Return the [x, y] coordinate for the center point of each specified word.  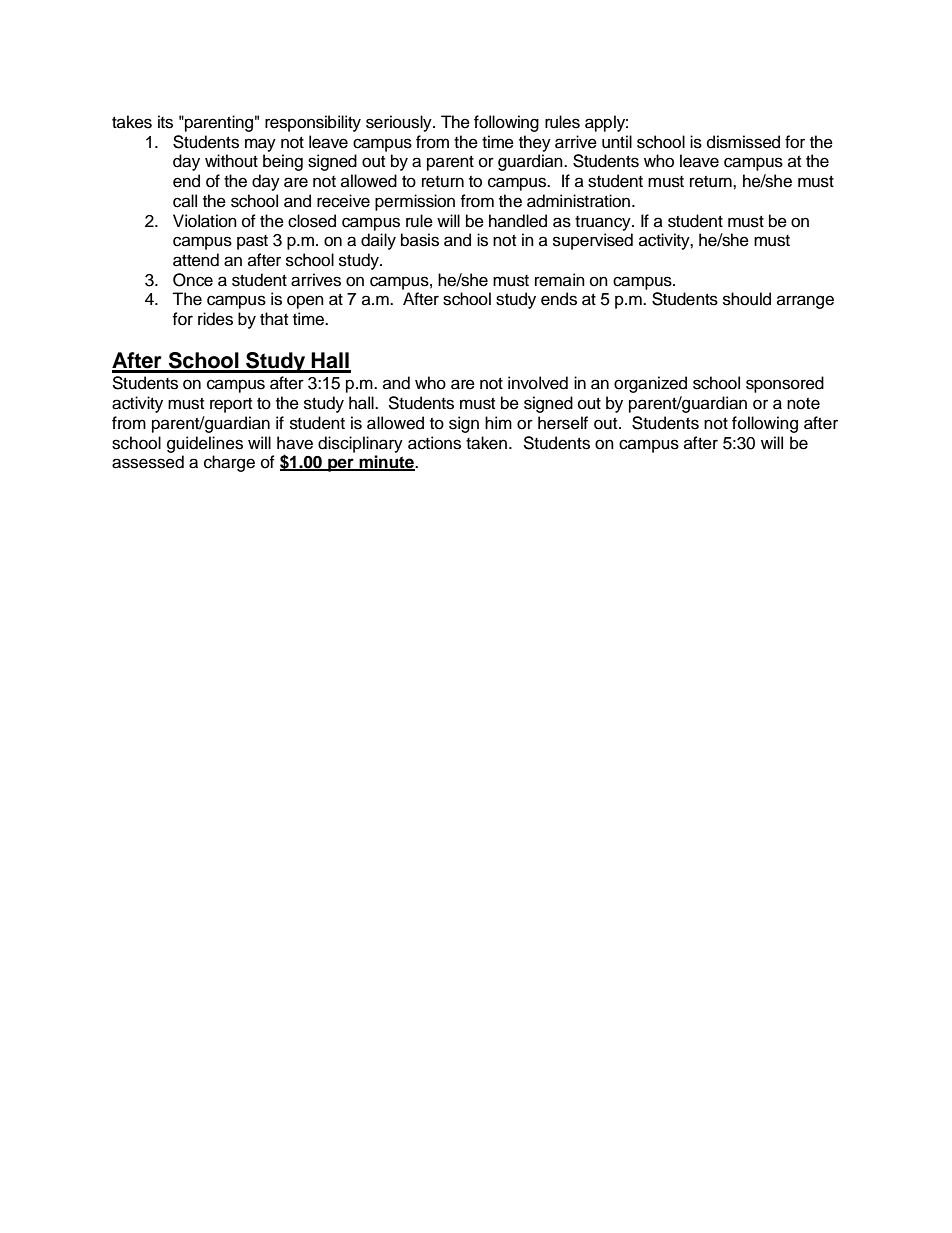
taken [488, 443]
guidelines [205, 444]
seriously [400, 123]
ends [559, 299]
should [747, 299]
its [165, 122]
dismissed [743, 142]
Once [193, 280]
